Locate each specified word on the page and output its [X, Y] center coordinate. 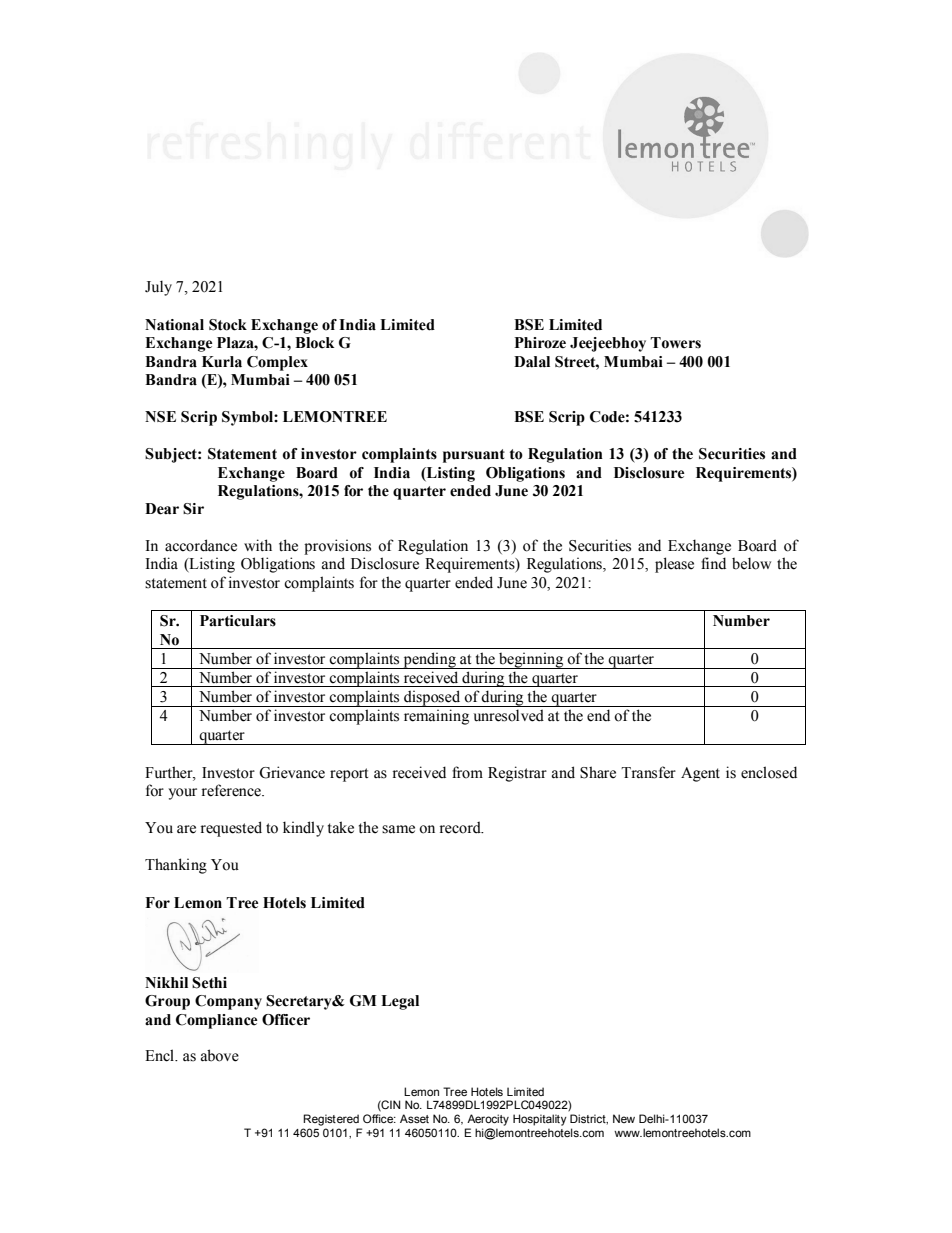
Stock [228, 325]
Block [314, 343]
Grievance [292, 772]
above [220, 1055]
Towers [675, 343]
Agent [700, 774]
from [467, 772]
